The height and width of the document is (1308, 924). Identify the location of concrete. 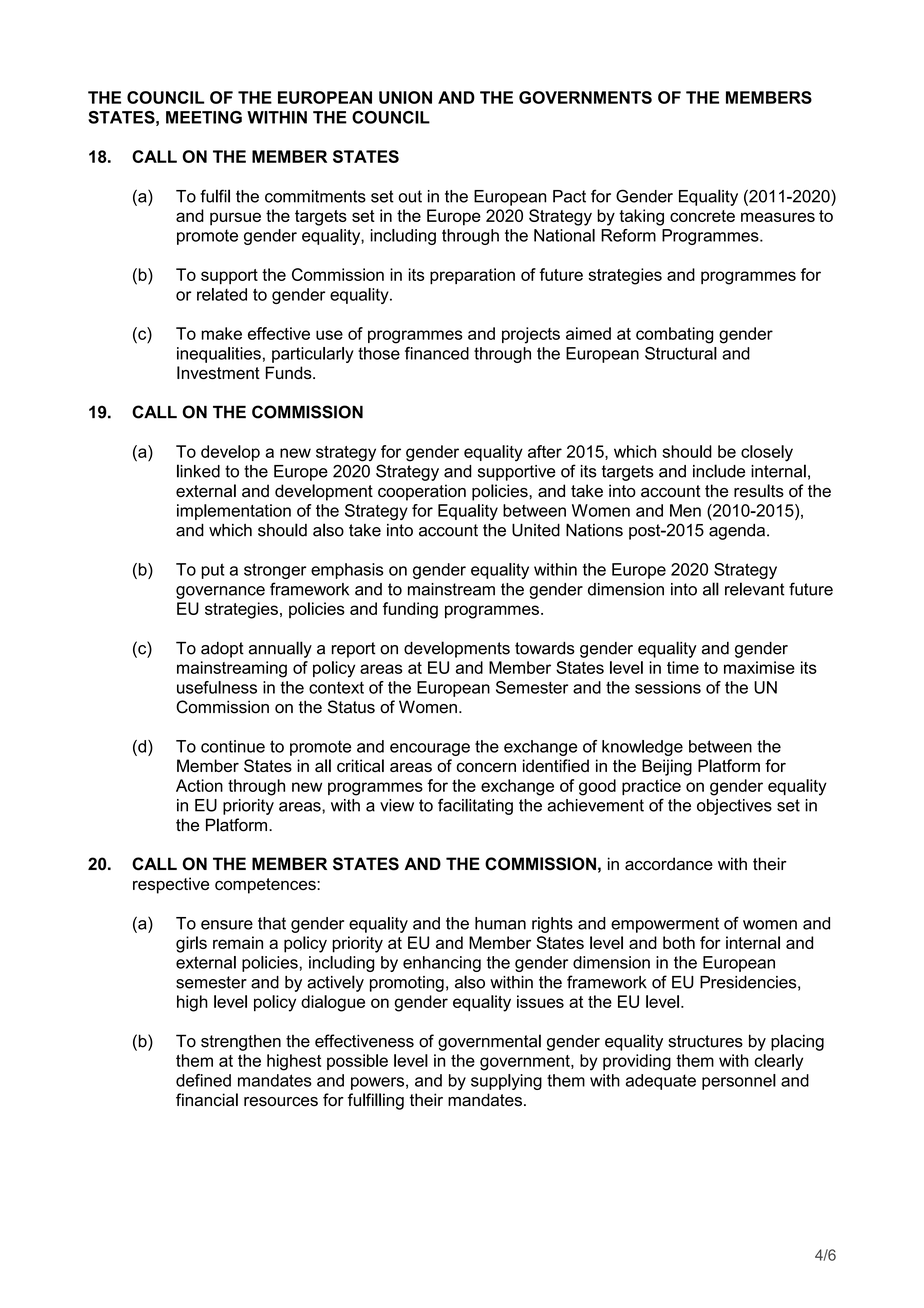
(702, 216).
